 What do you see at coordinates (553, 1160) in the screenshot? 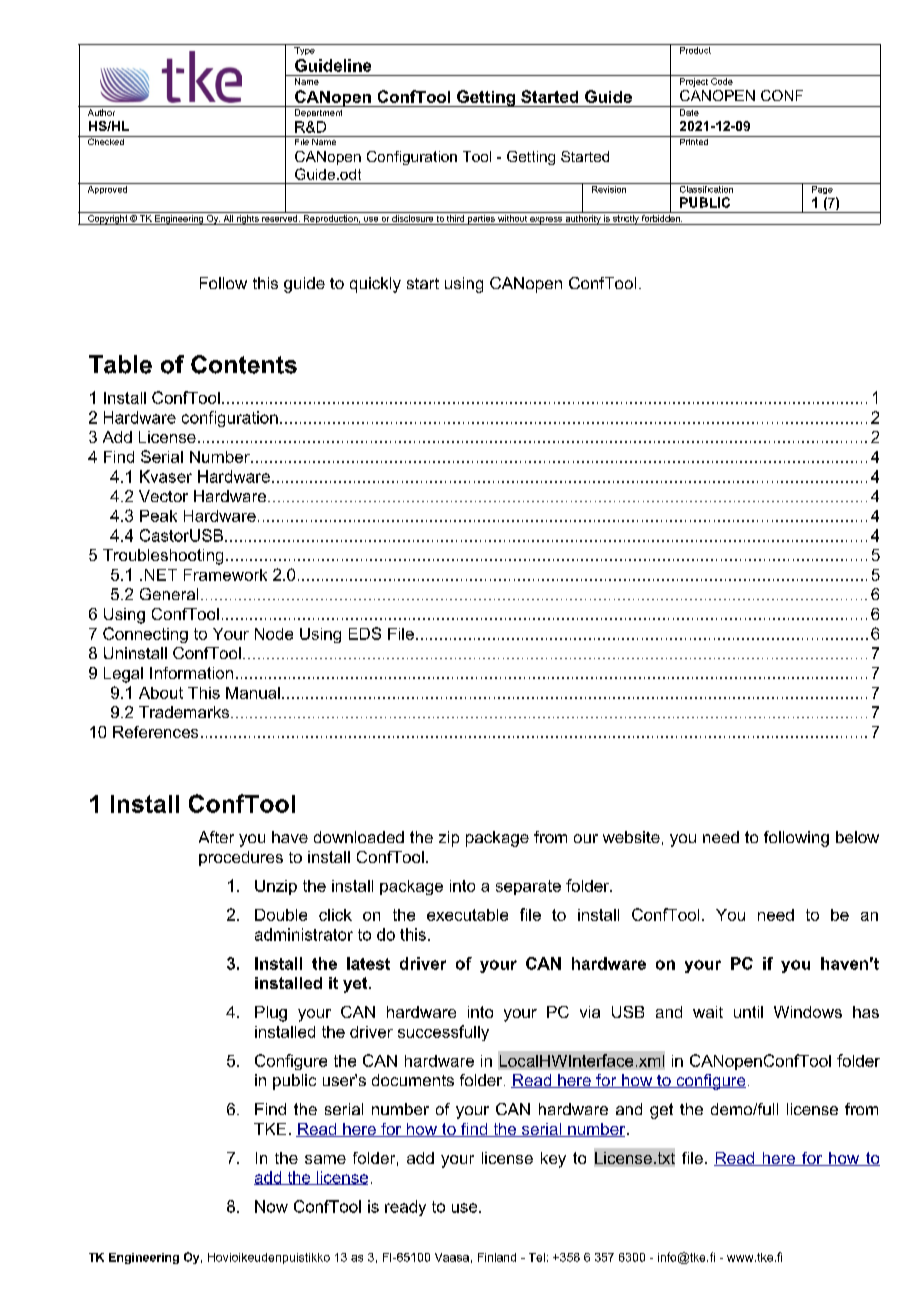
I see `key` at bounding box center [553, 1160].
